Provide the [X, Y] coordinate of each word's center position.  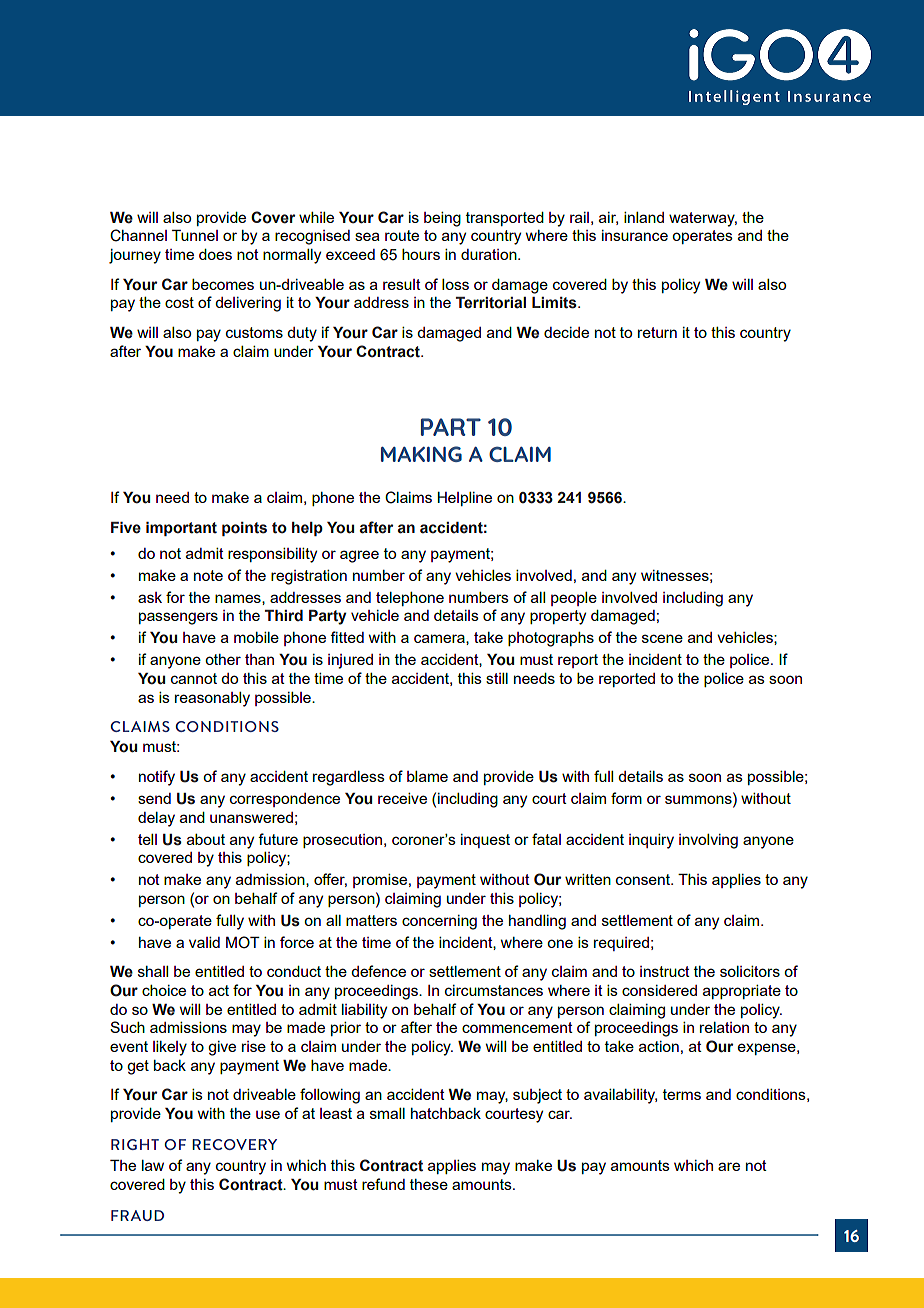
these [429, 1184]
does [215, 254]
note [208, 575]
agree [359, 556]
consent [644, 879]
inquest [485, 841]
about [206, 839]
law [153, 1165]
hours [421, 254]
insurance [635, 235]
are [729, 1166]
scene [662, 638]
